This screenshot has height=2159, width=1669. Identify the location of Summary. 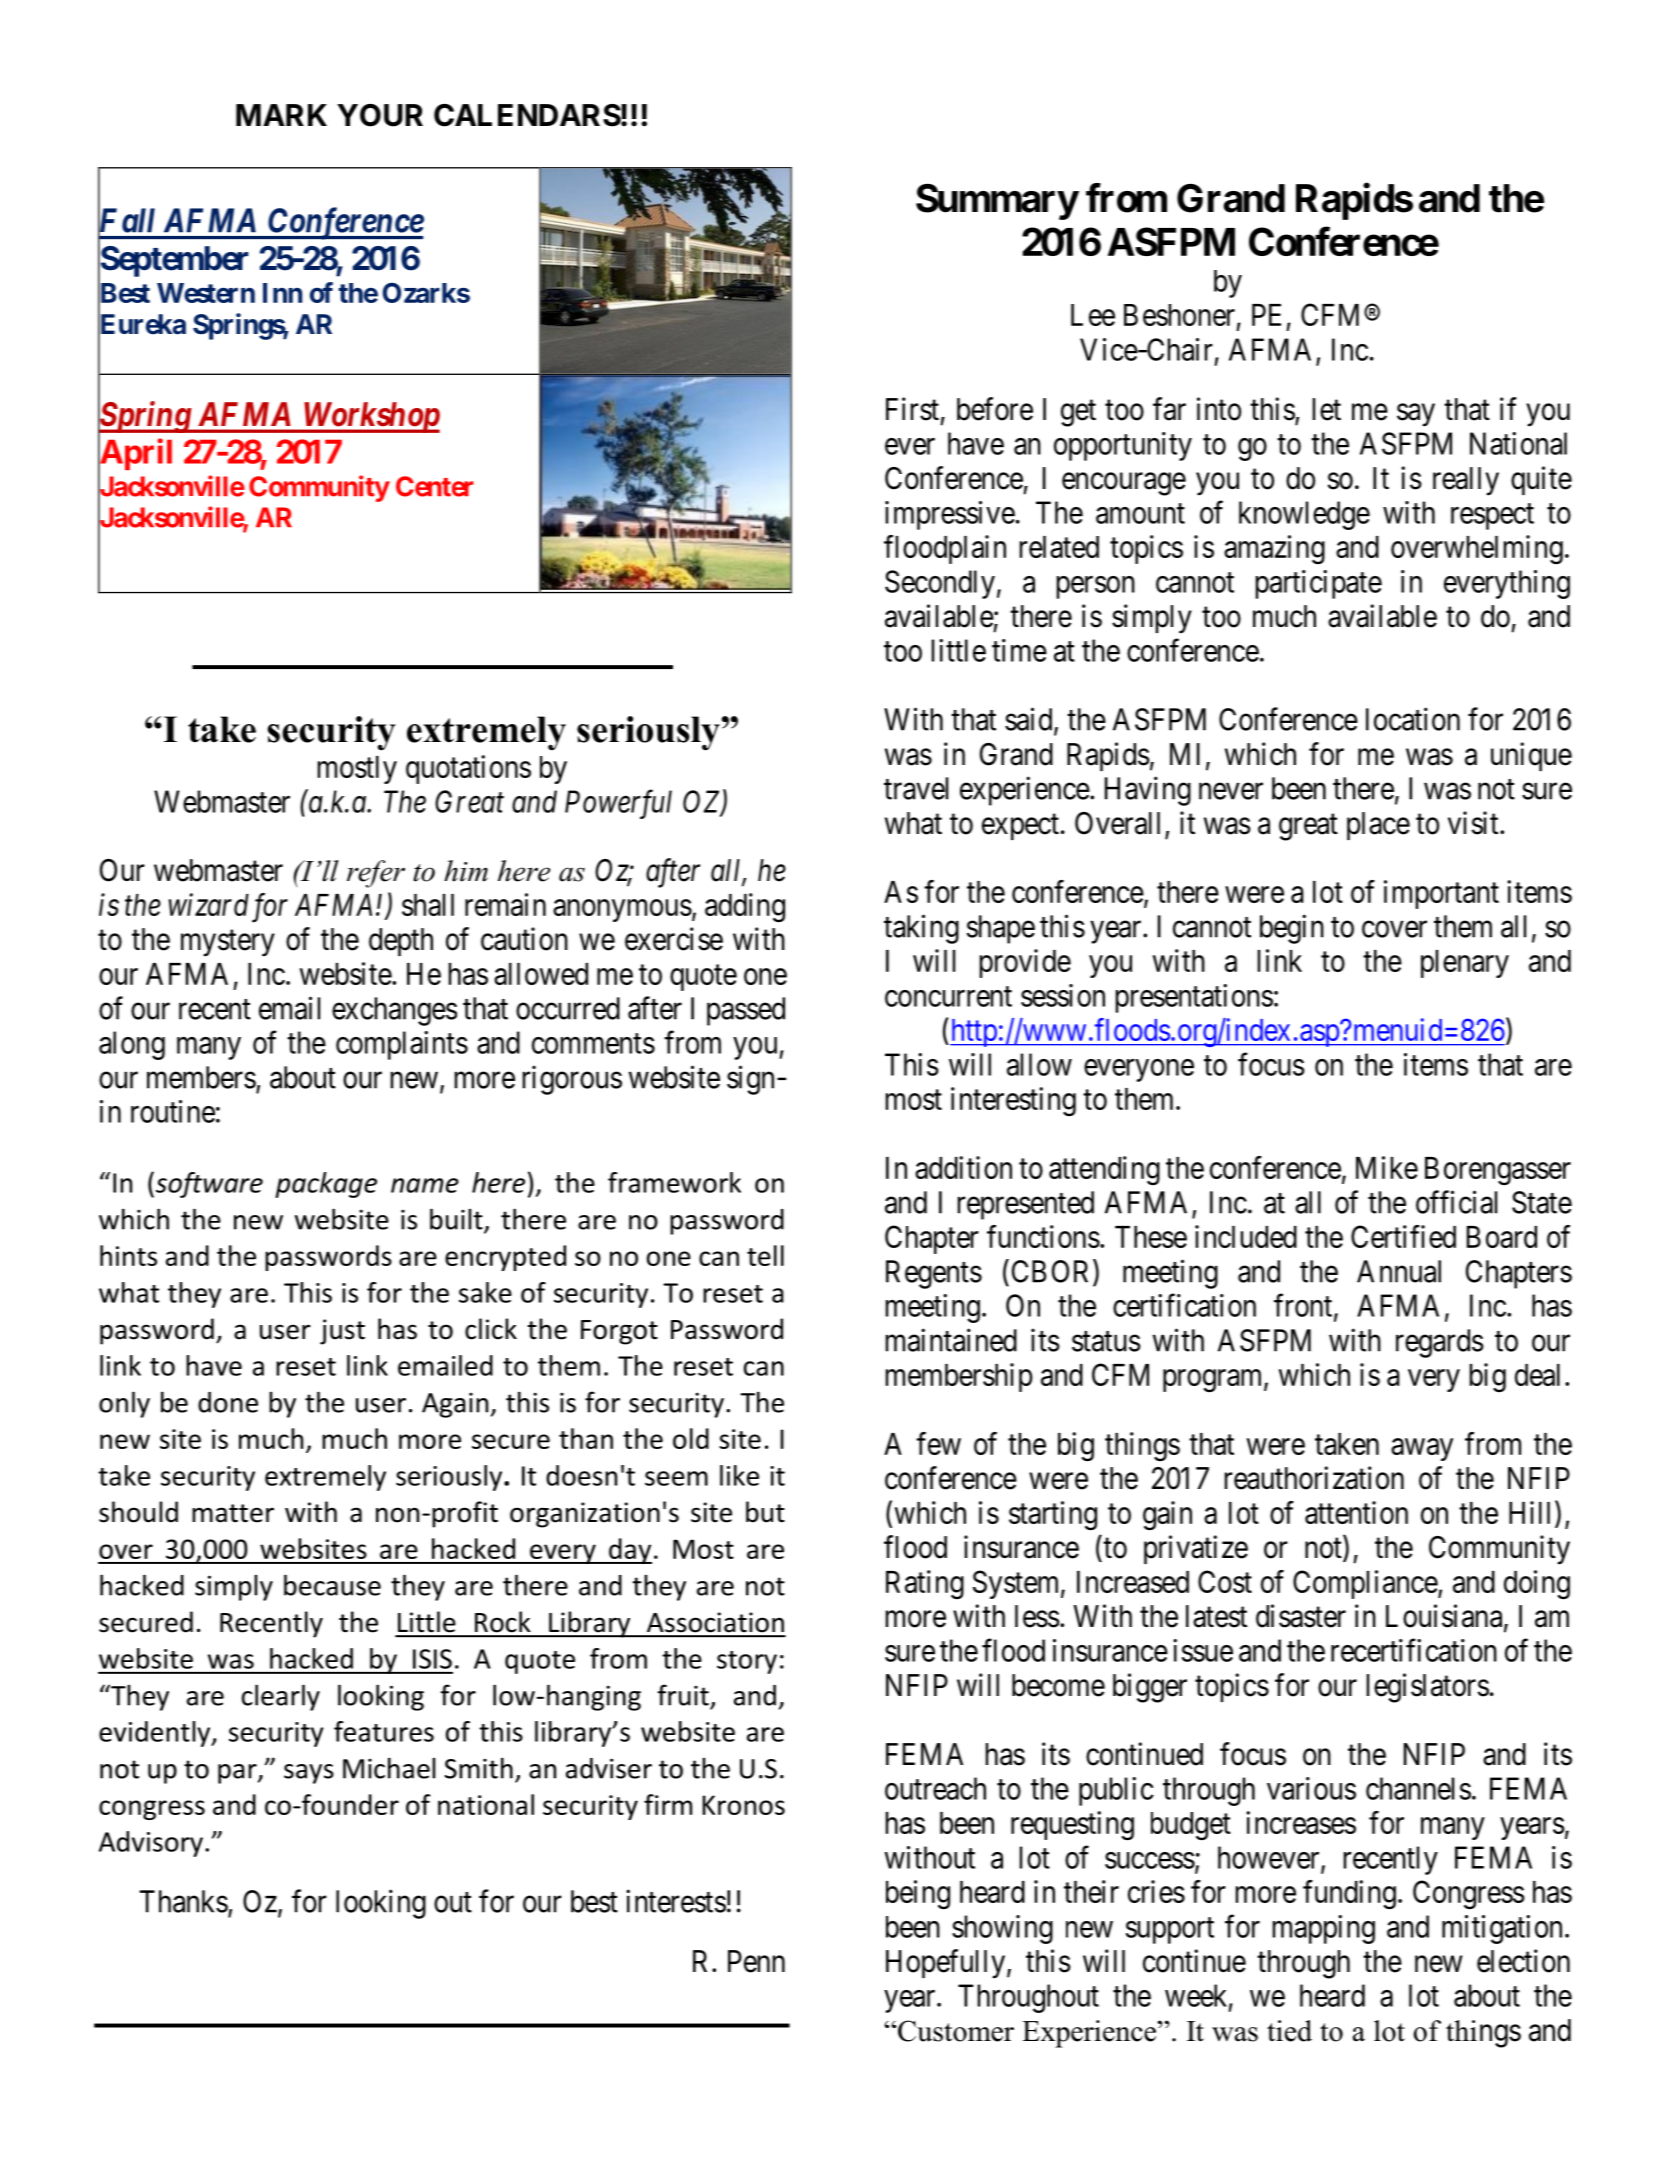
(997, 201).
